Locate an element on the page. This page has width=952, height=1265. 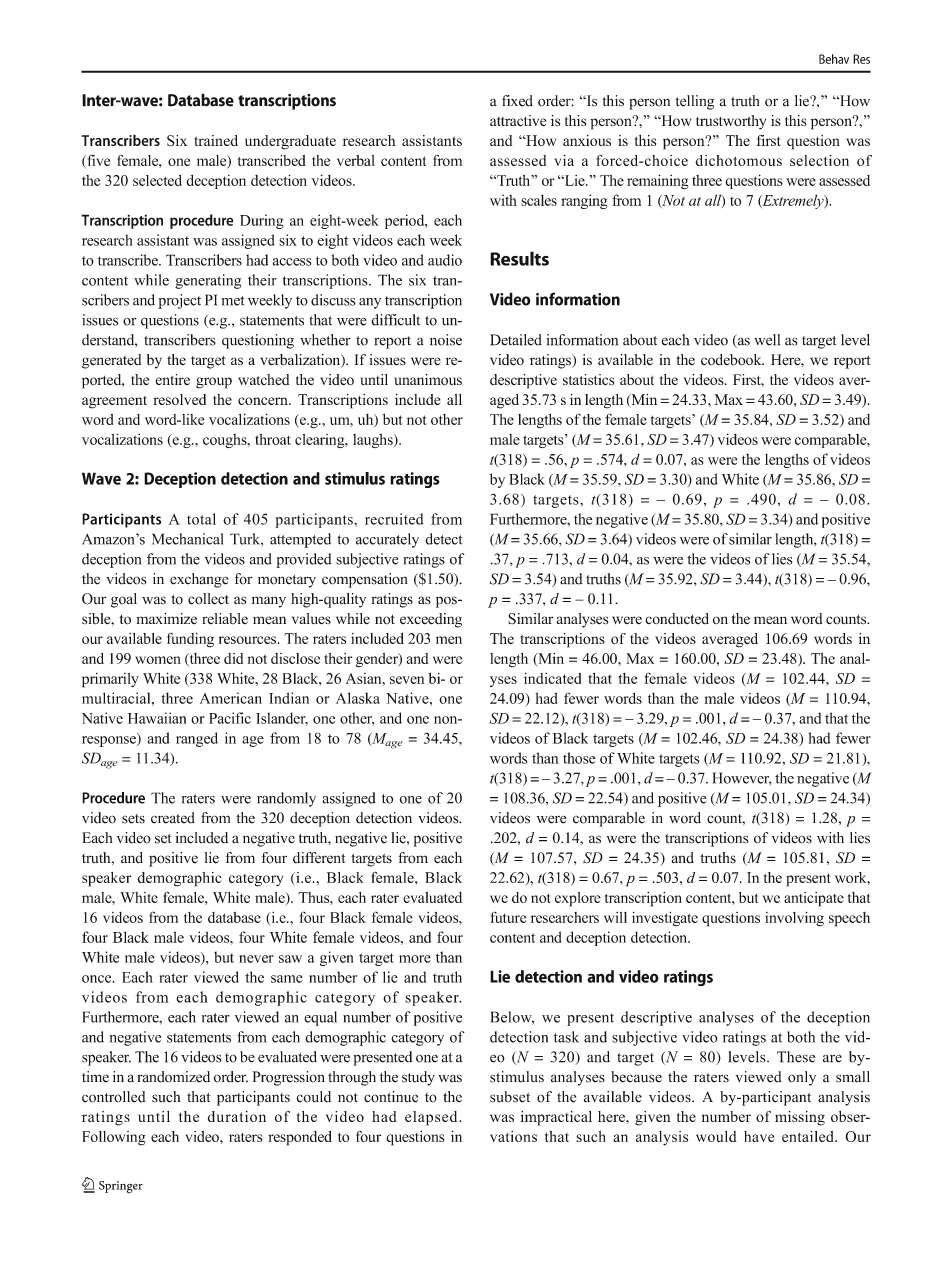
trained is located at coordinates (216, 140).
